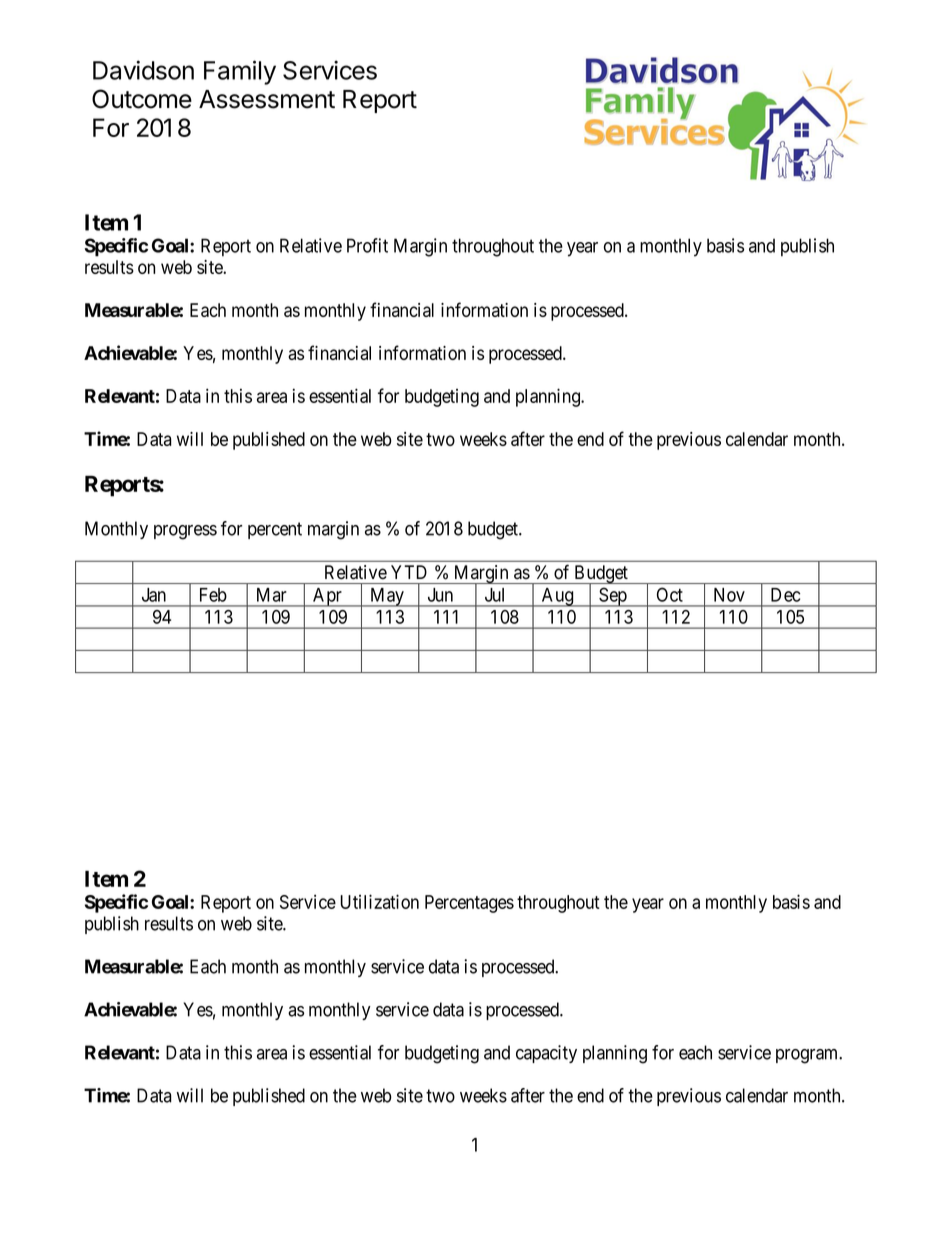 This screenshot has width=952, height=1233. What do you see at coordinates (729, 595) in the screenshot?
I see `Nov` at bounding box center [729, 595].
